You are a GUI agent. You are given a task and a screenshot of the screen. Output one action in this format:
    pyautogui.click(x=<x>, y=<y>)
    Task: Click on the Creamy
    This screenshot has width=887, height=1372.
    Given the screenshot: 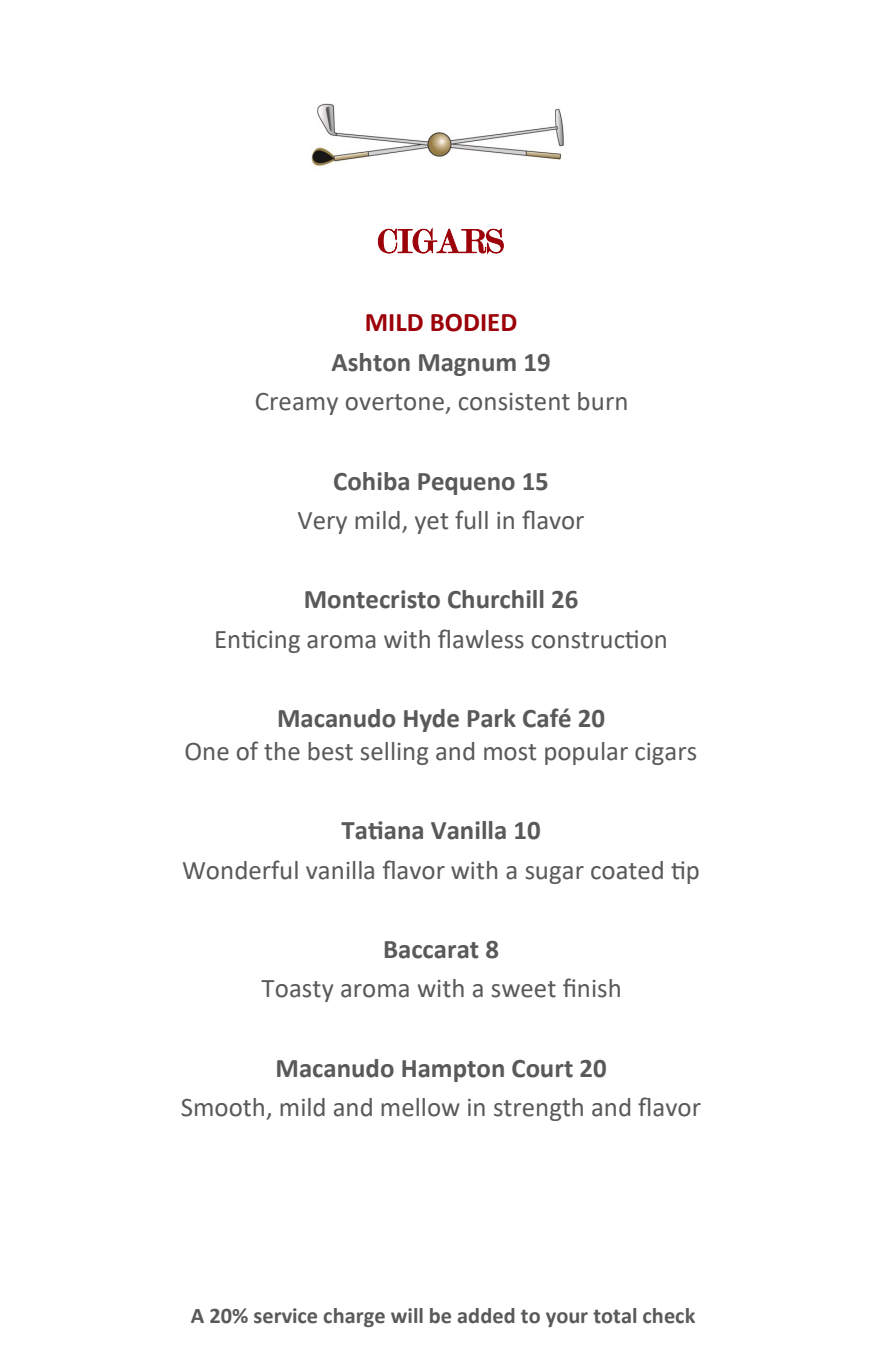 What is the action you would take?
    pyautogui.click(x=297, y=404)
